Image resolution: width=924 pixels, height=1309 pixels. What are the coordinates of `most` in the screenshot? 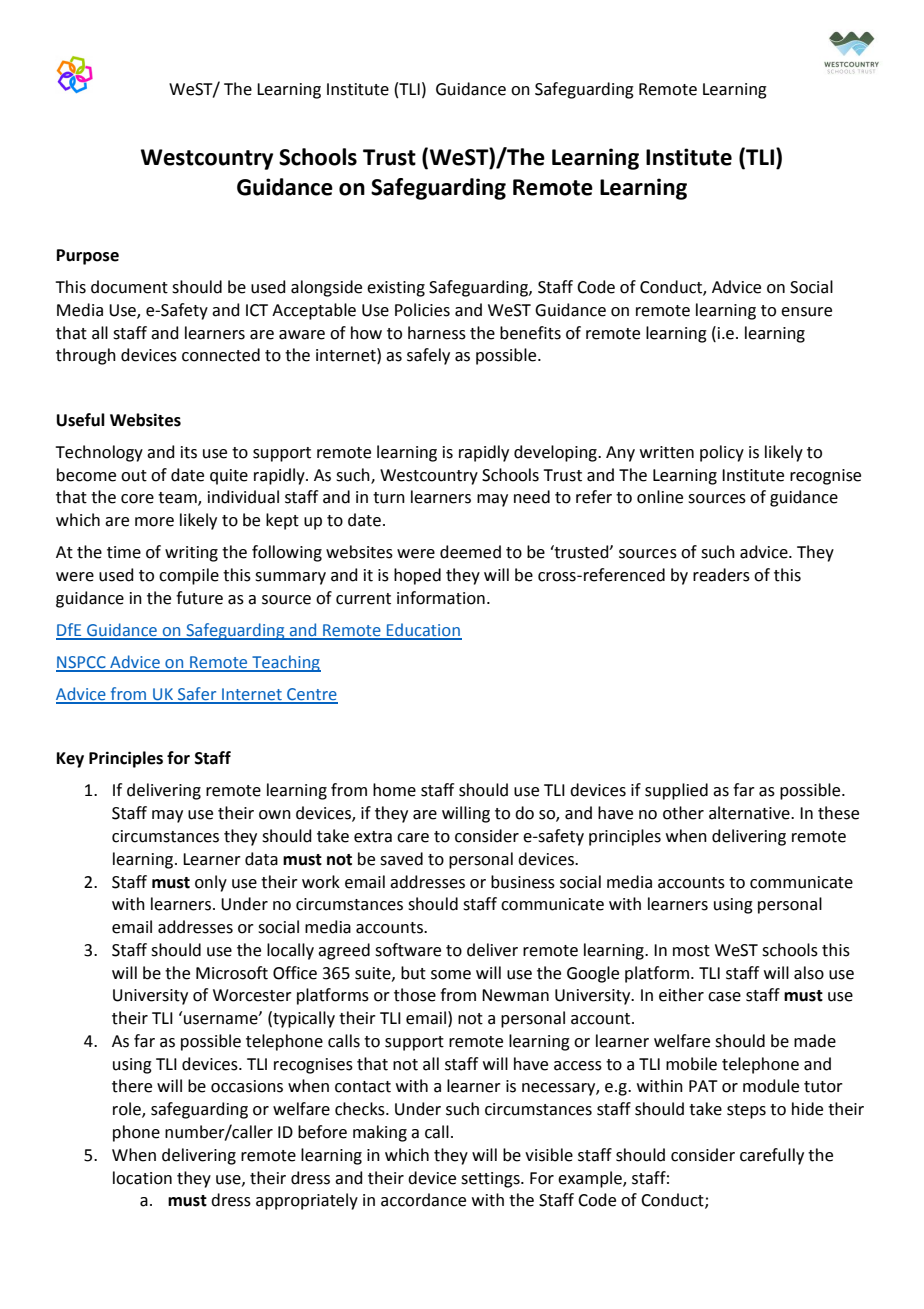 It's located at (691, 951).
